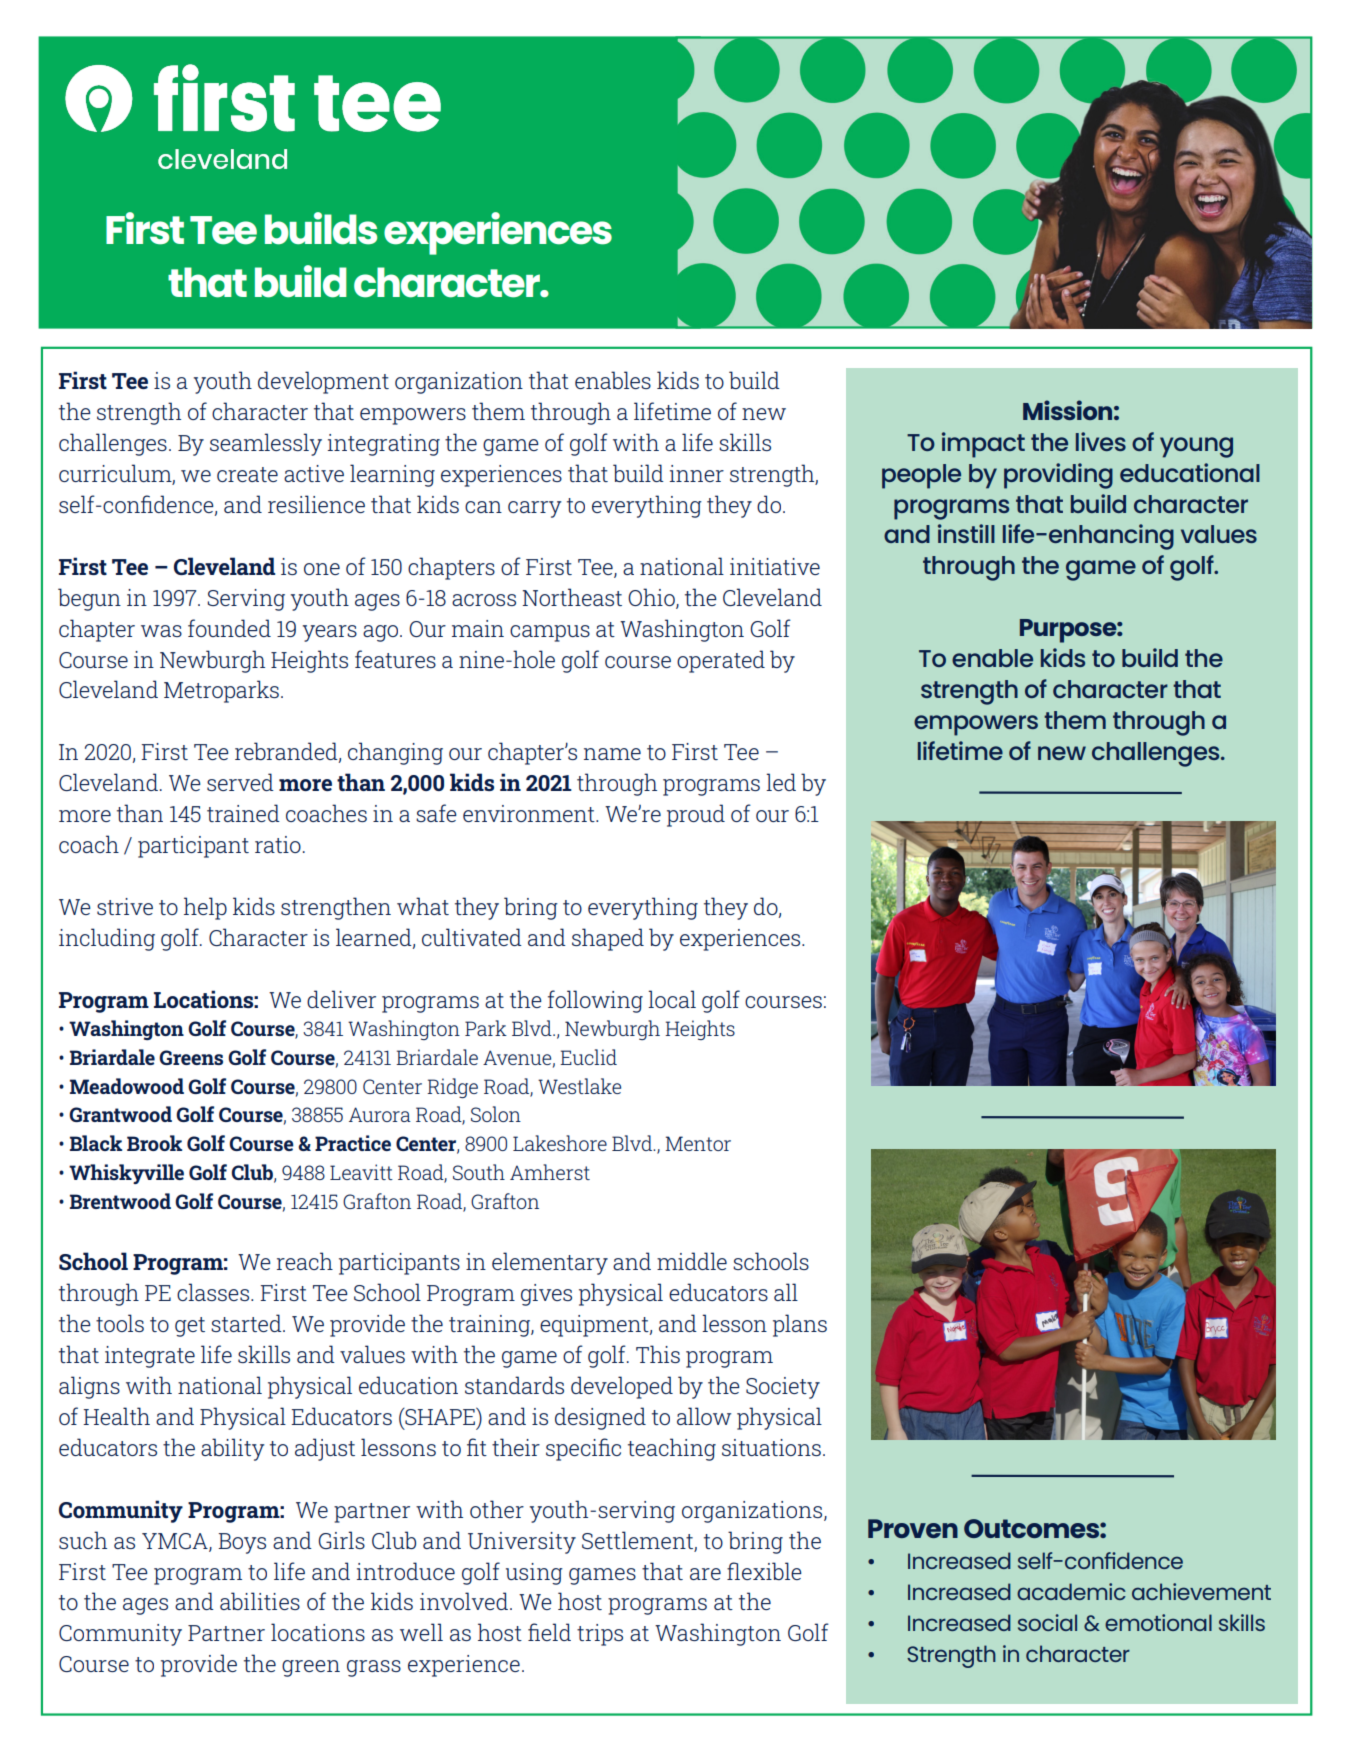 The image size is (1351, 1749). What do you see at coordinates (260, 1601) in the page?
I see `abilities` at bounding box center [260, 1601].
